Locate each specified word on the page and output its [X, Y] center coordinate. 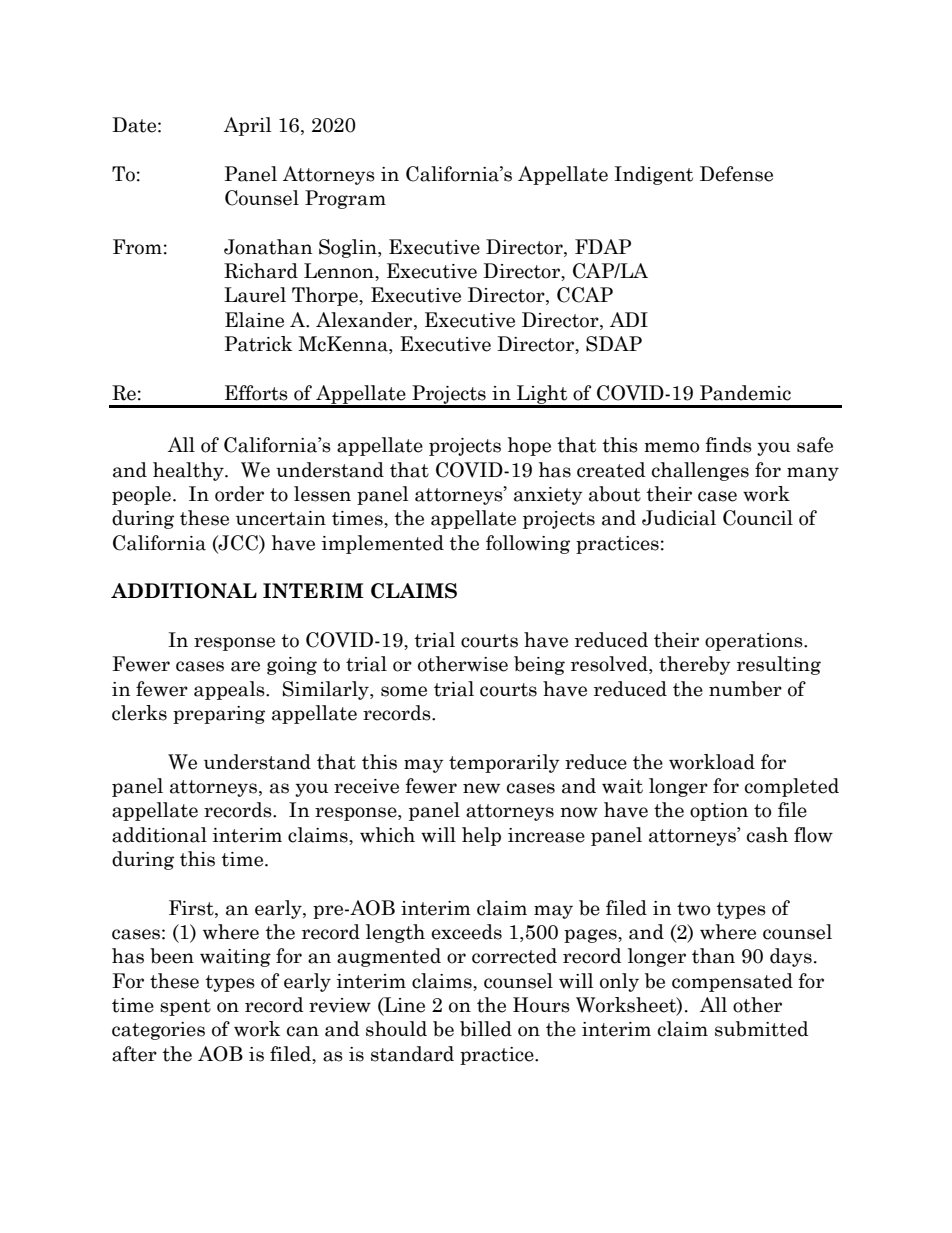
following [528, 544]
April [247, 126]
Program [345, 199]
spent [185, 1007]
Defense [736, 174]
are [245, 666]
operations [755, 642]
